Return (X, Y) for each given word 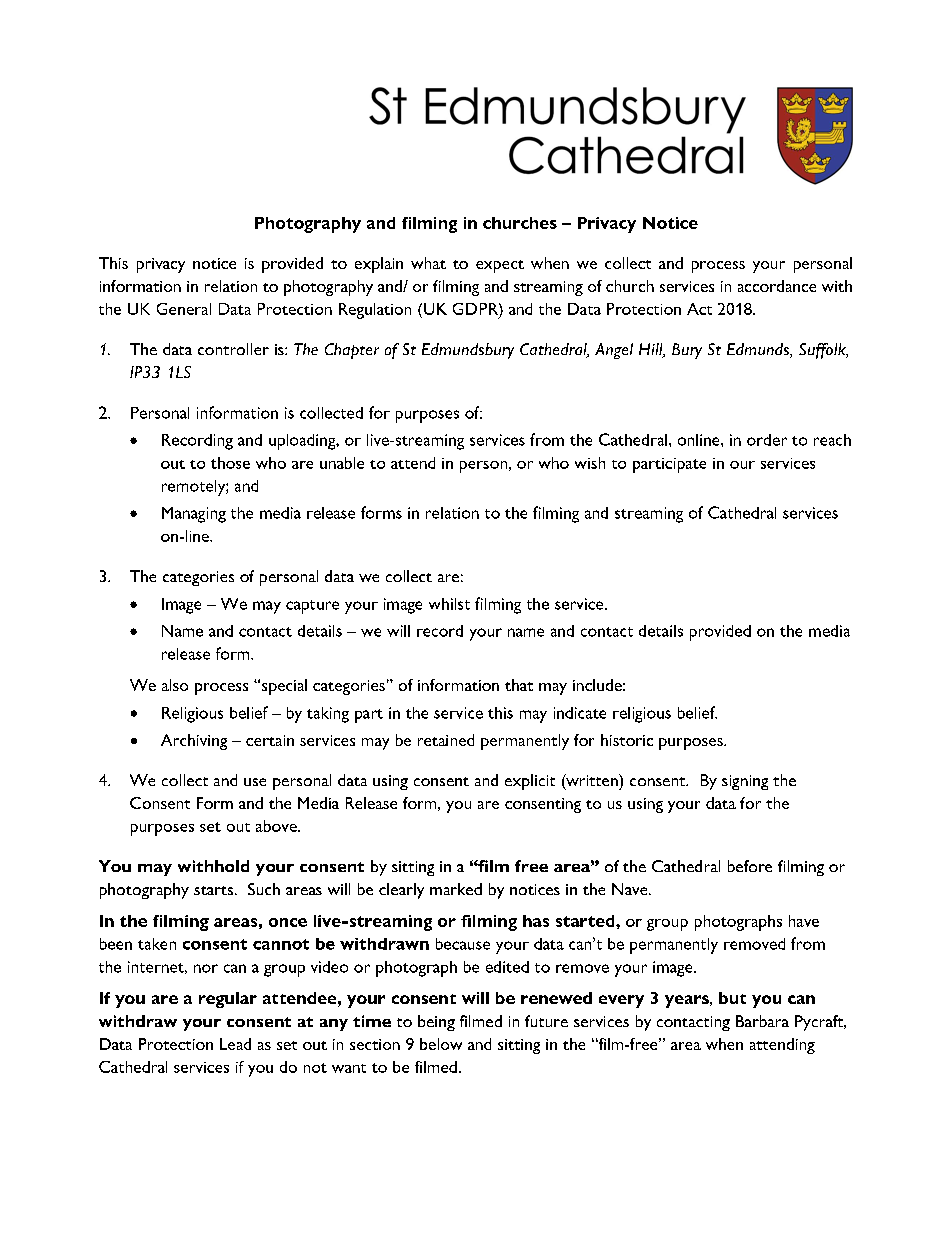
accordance (777, 286)
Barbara (762, 1021)
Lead (235, 1044)
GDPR (476, 309)
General (184, 309)
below (441, 1044)
